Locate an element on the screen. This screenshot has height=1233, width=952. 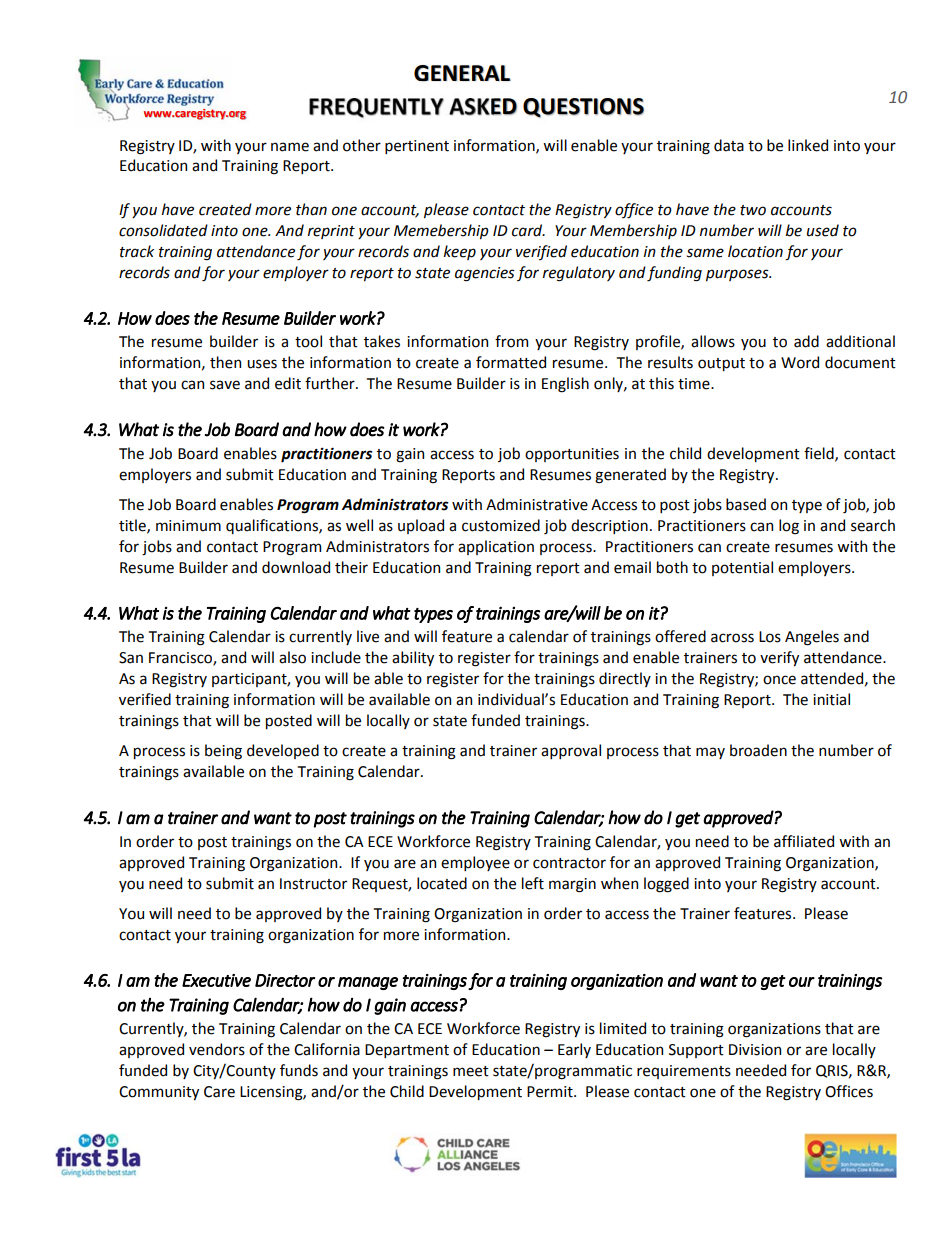
ASKED is located at coordinates (483, 107).
